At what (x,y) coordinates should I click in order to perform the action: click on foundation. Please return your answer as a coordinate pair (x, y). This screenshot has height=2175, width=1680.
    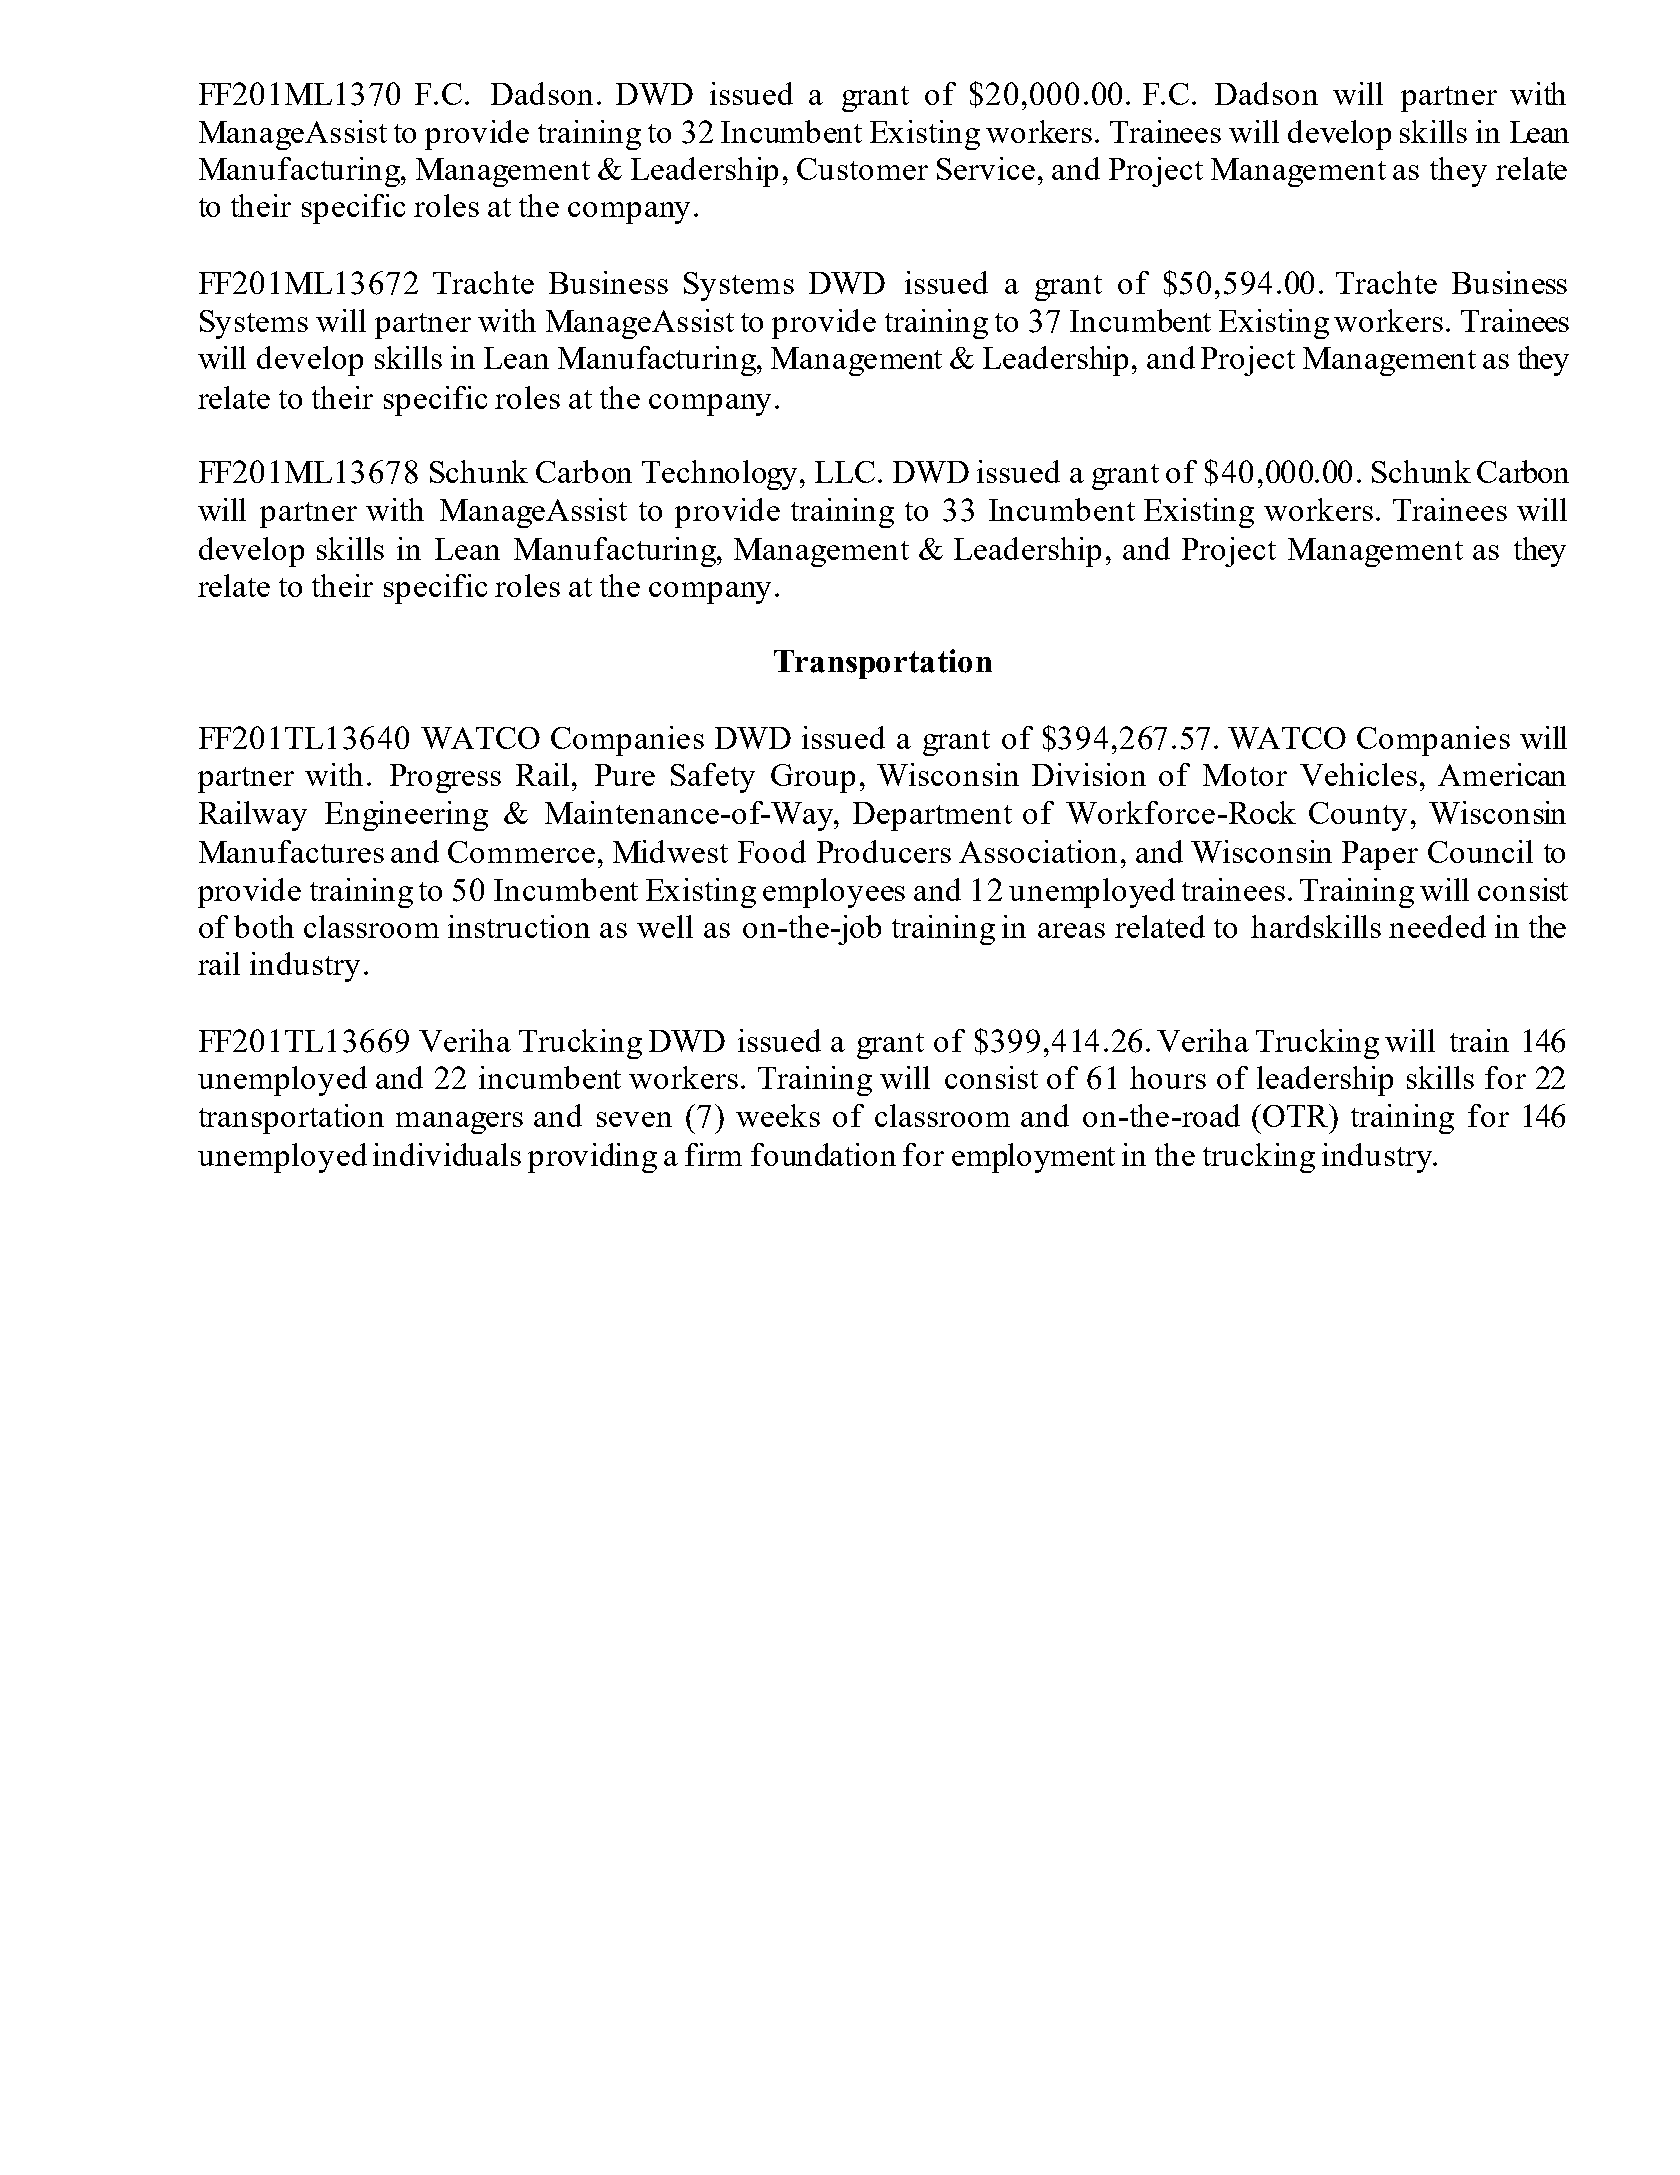
    Looking at the image, I should click on (823, 1154).
